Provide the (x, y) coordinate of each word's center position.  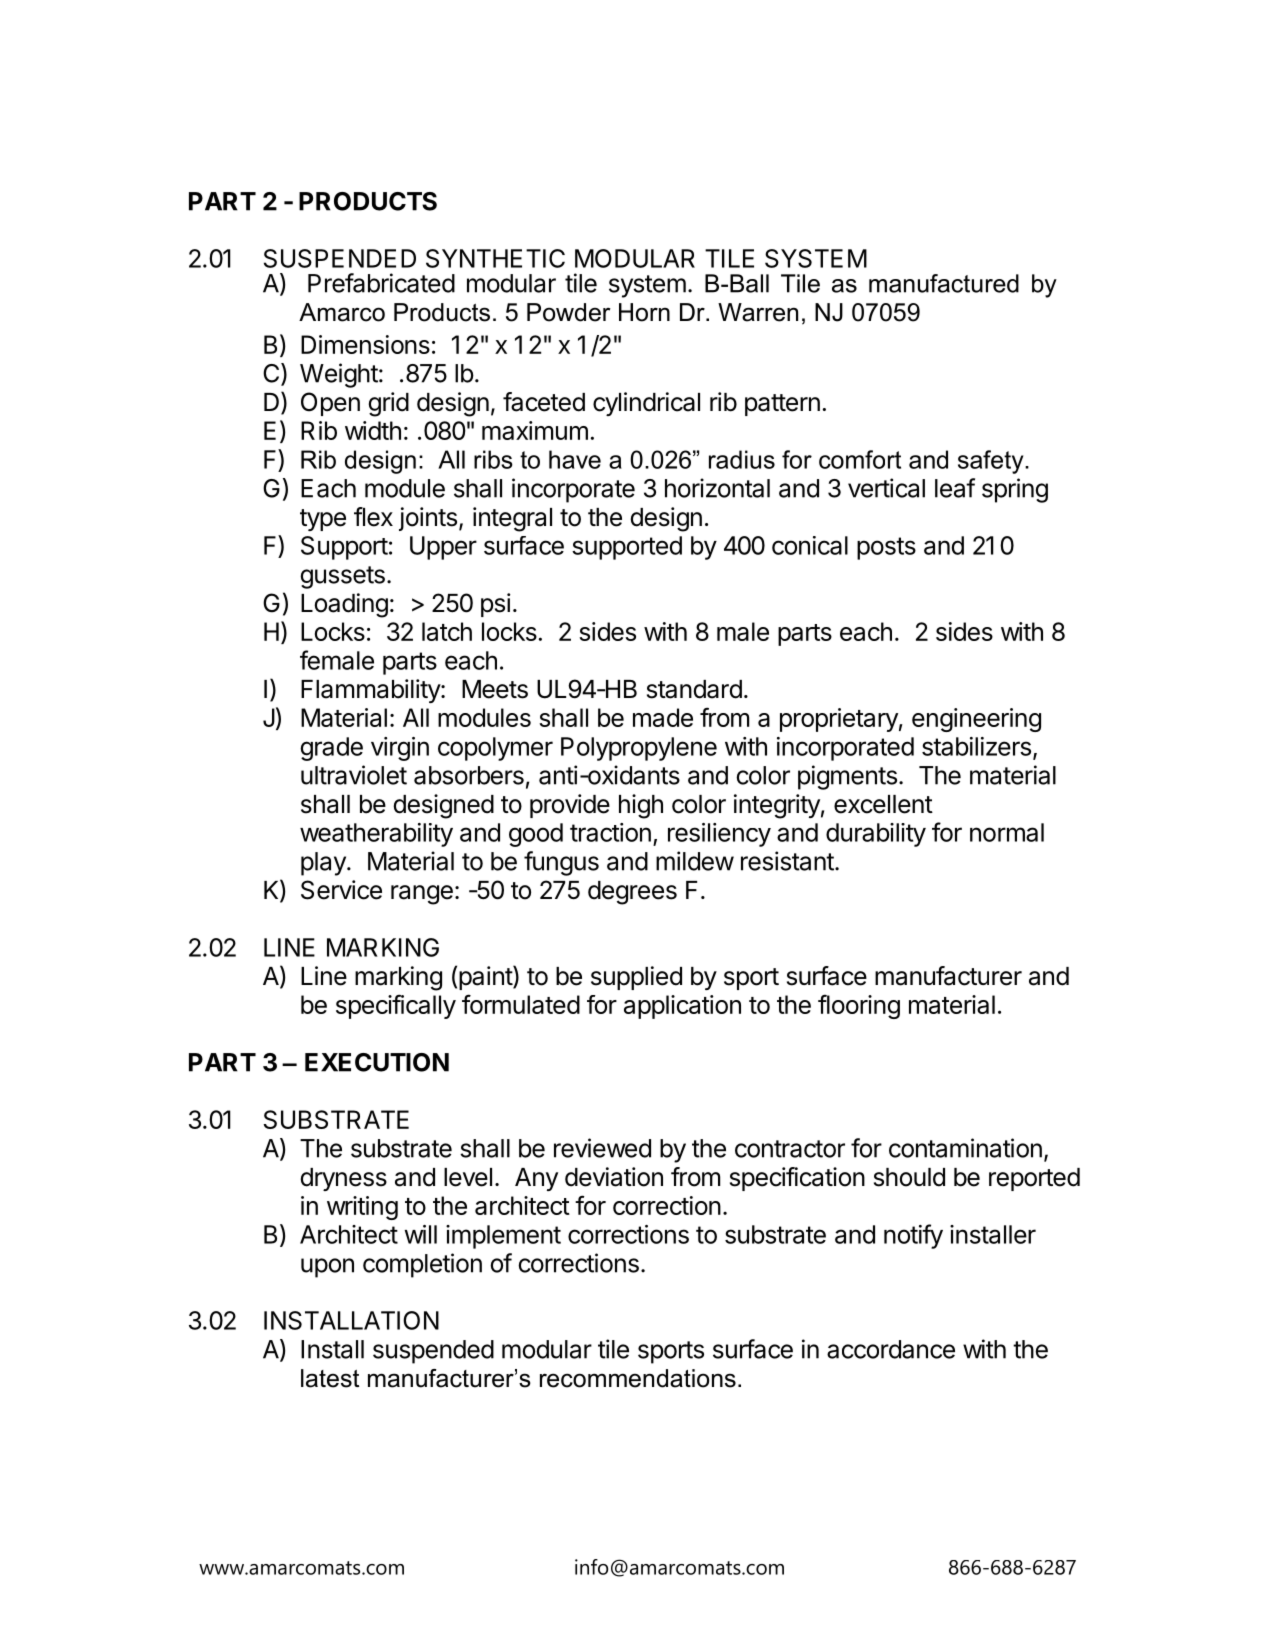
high (641, 806)
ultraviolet (354, 775)
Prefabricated (381, 283)
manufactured (944, 283)
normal (1007, 832)
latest (330, 1378)
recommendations (638, 1378)
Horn (644, 312)
